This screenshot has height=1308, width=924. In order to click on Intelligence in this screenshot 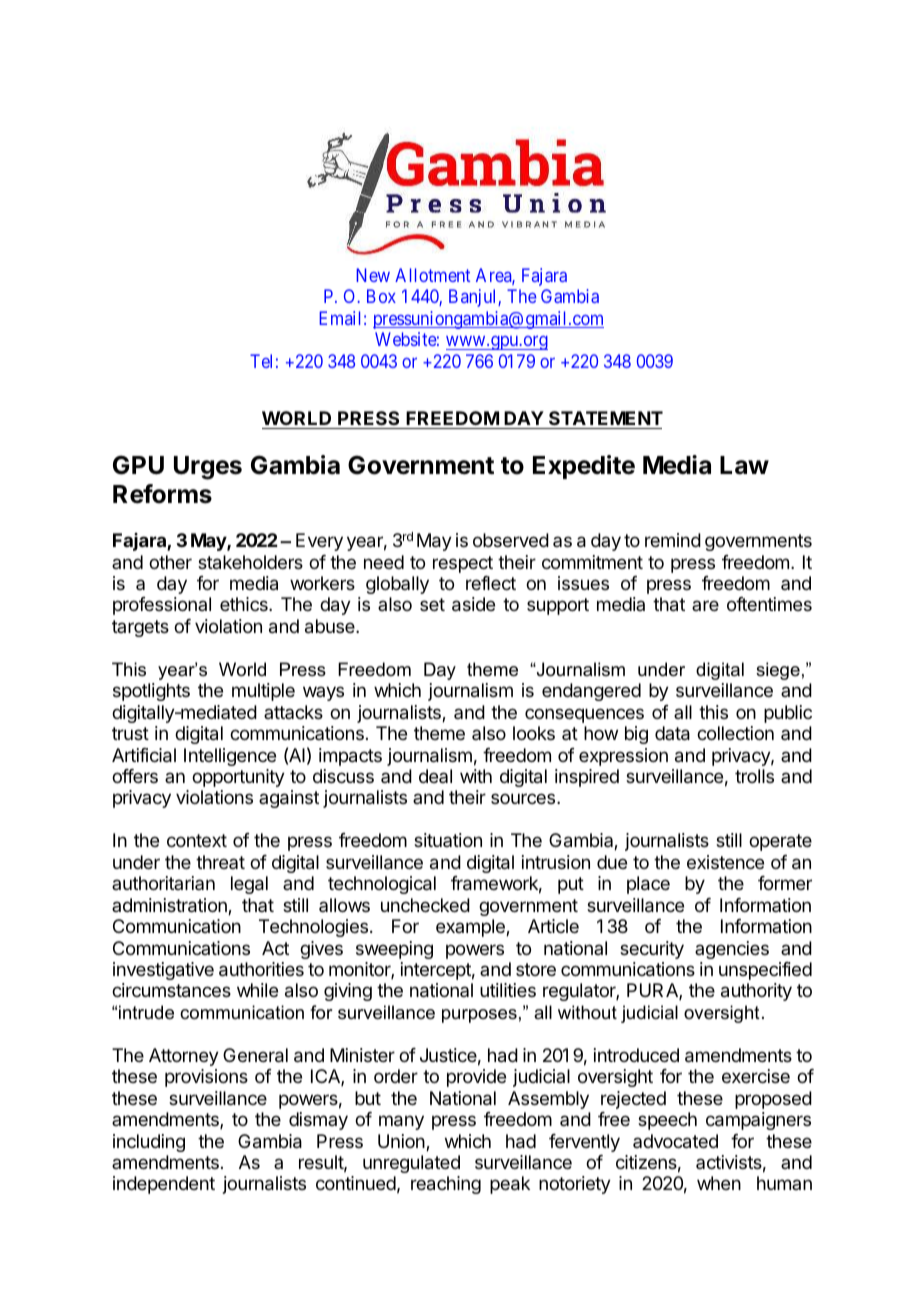, I will do `click(230, 757)`.
